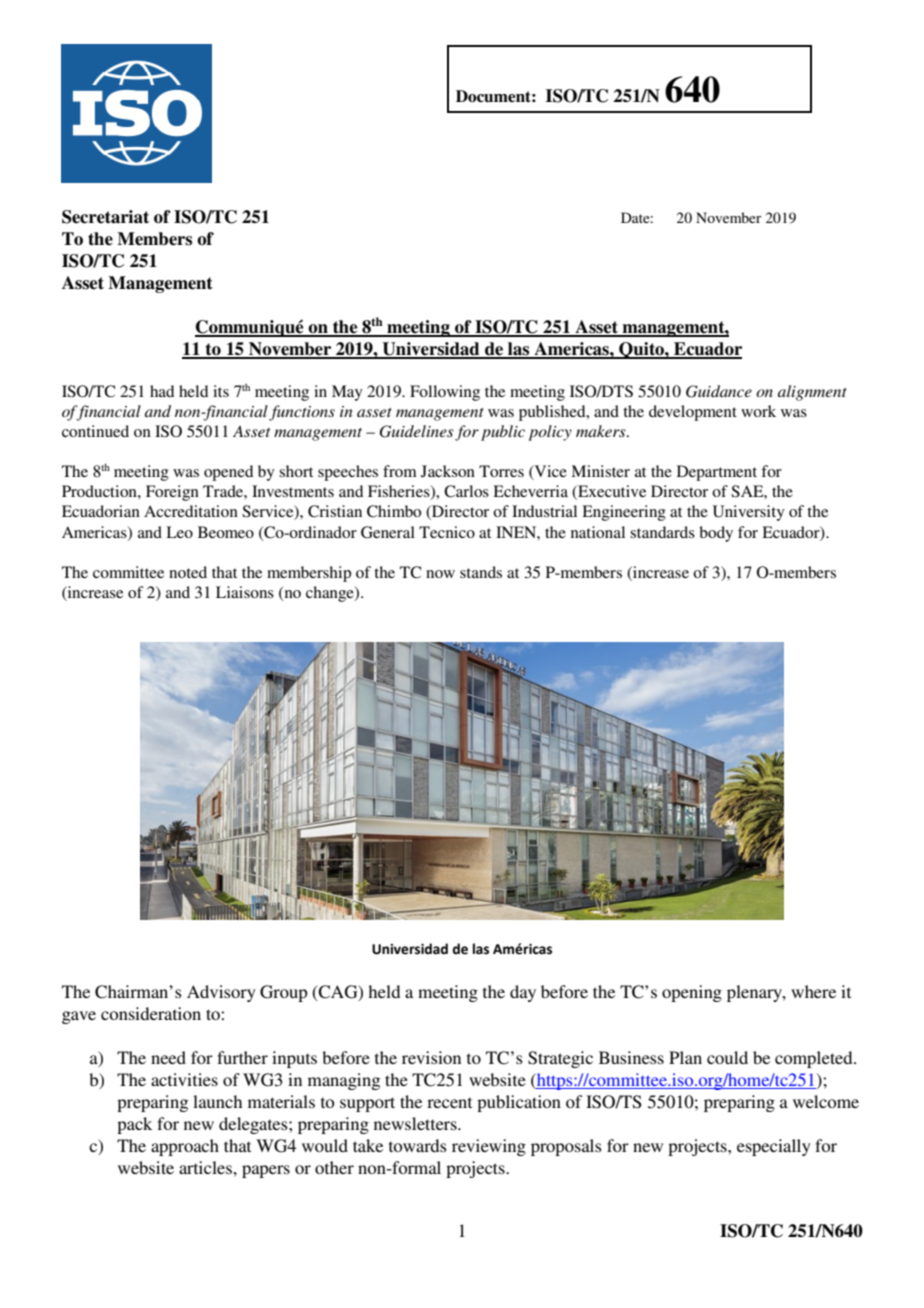 The height and width of the screenshot is (1308, 924). I want to click on Advisory, so click(221, 993).
